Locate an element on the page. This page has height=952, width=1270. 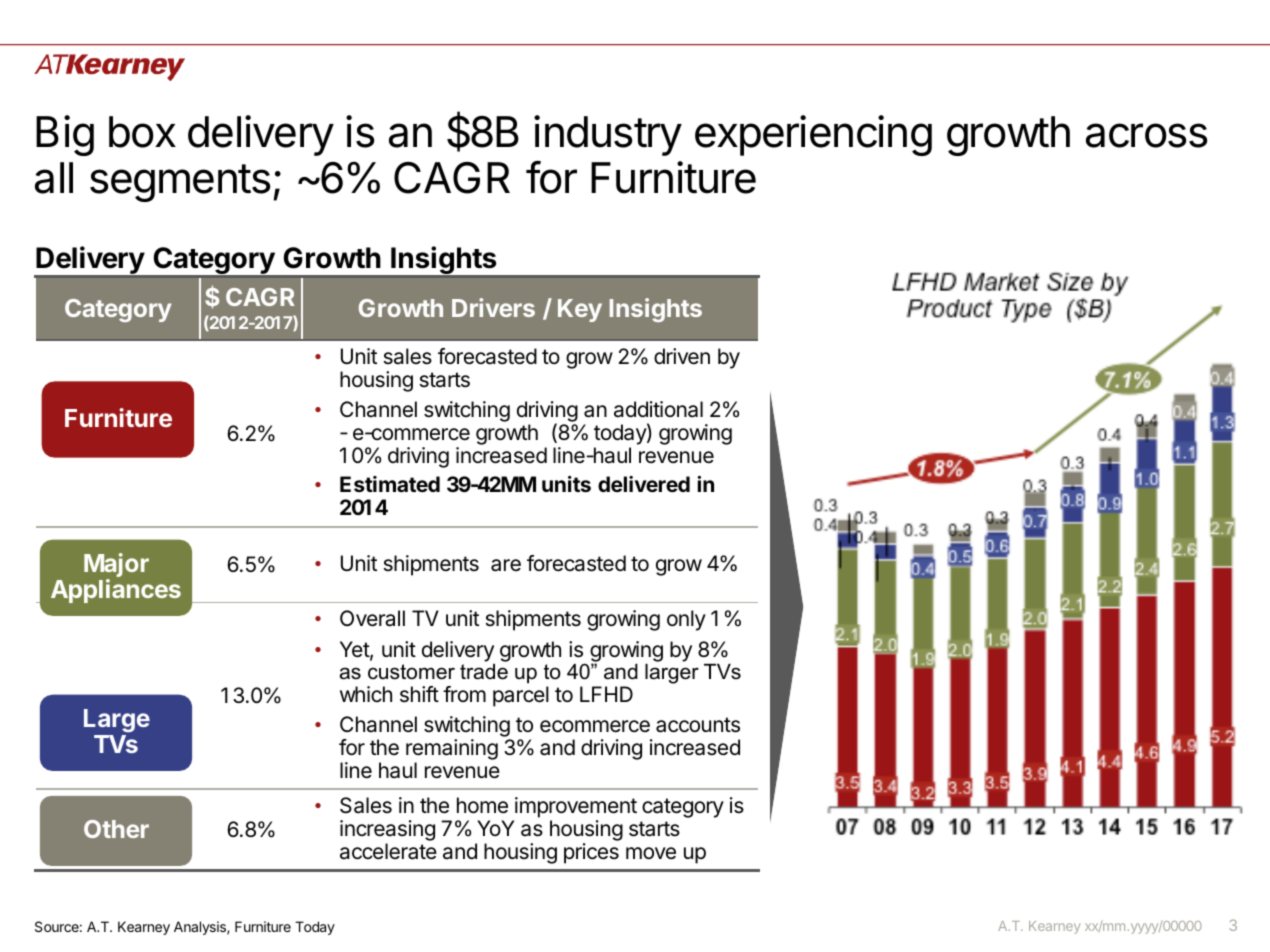
industry is located at coordinates (608, 135).
